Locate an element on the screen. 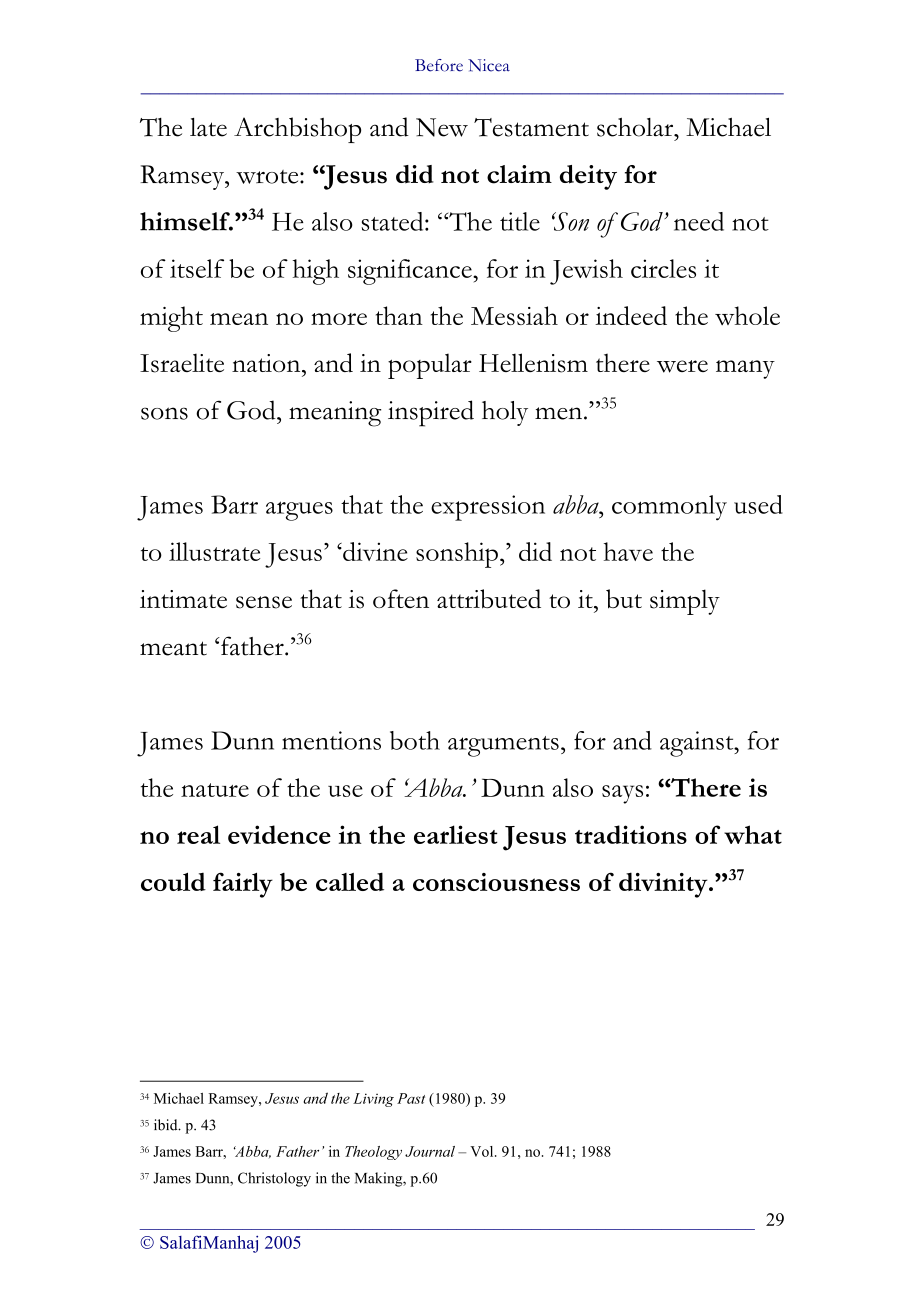 The width and height of the screenshot is (924, 1308). Christology is located at coordinates (274, 1179).
